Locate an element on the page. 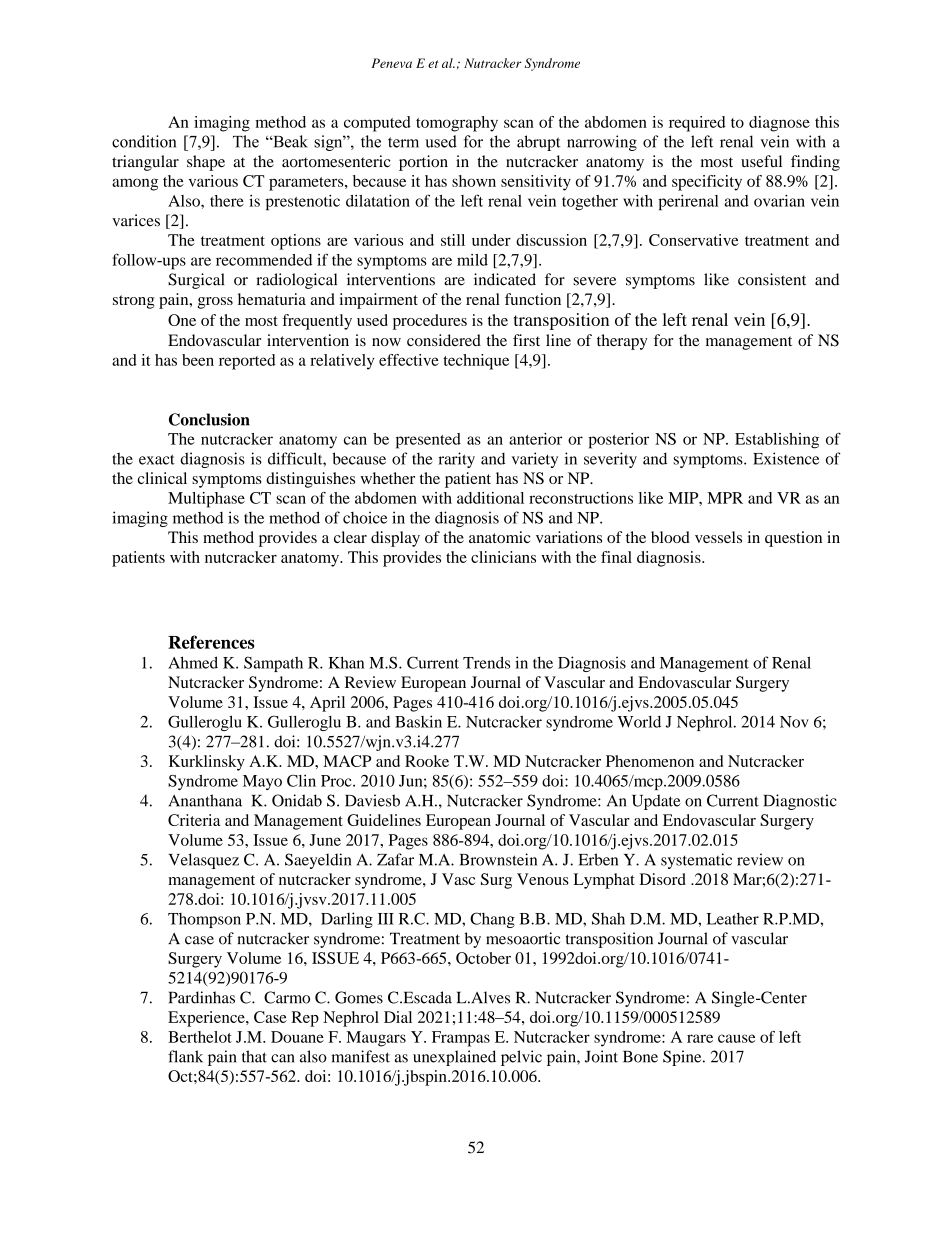 Image resolution: width=952 pixels, height=1233 pixels. shape is located at coordinates (206, 163).
